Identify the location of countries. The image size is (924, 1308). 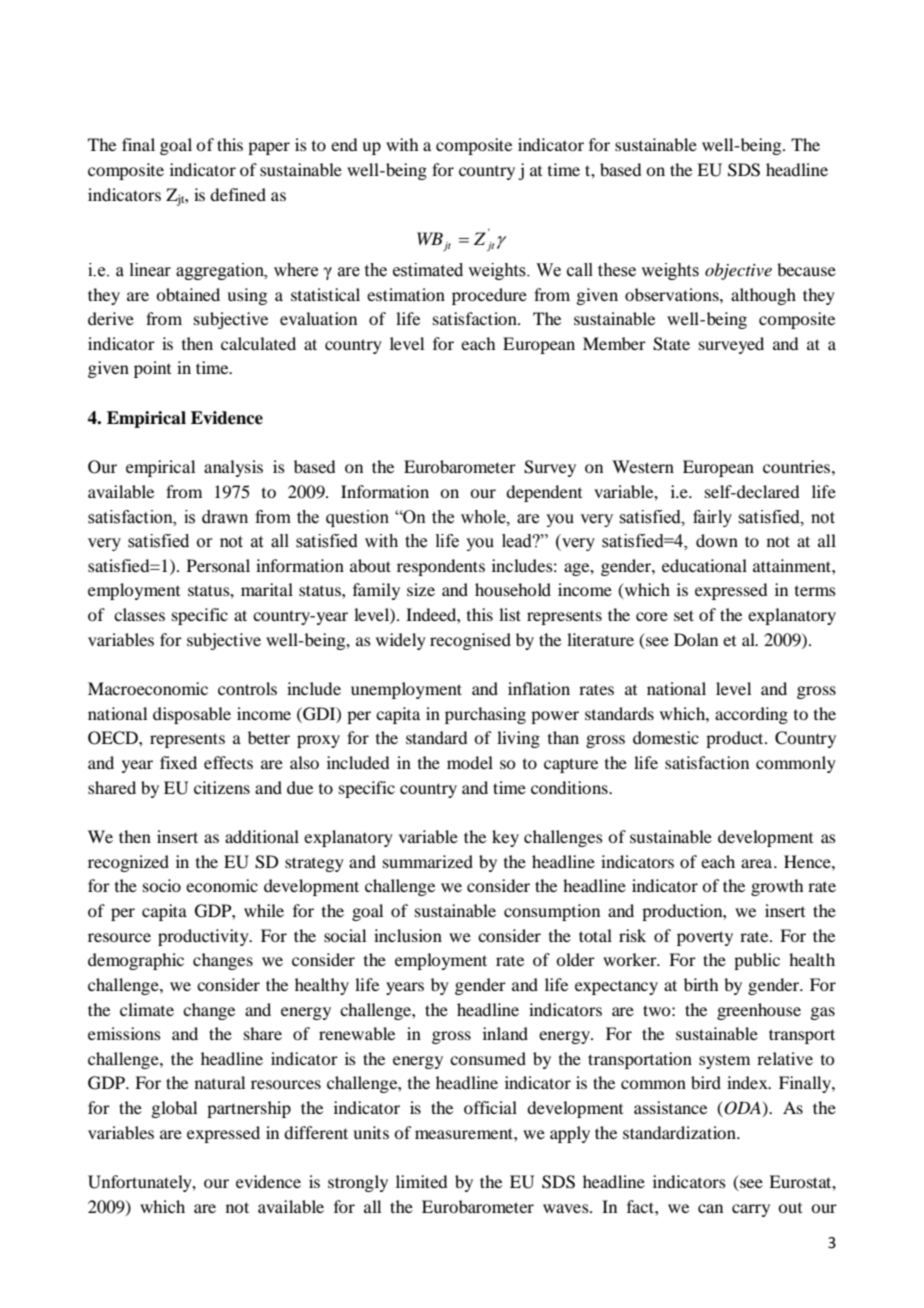
(796, 466).
